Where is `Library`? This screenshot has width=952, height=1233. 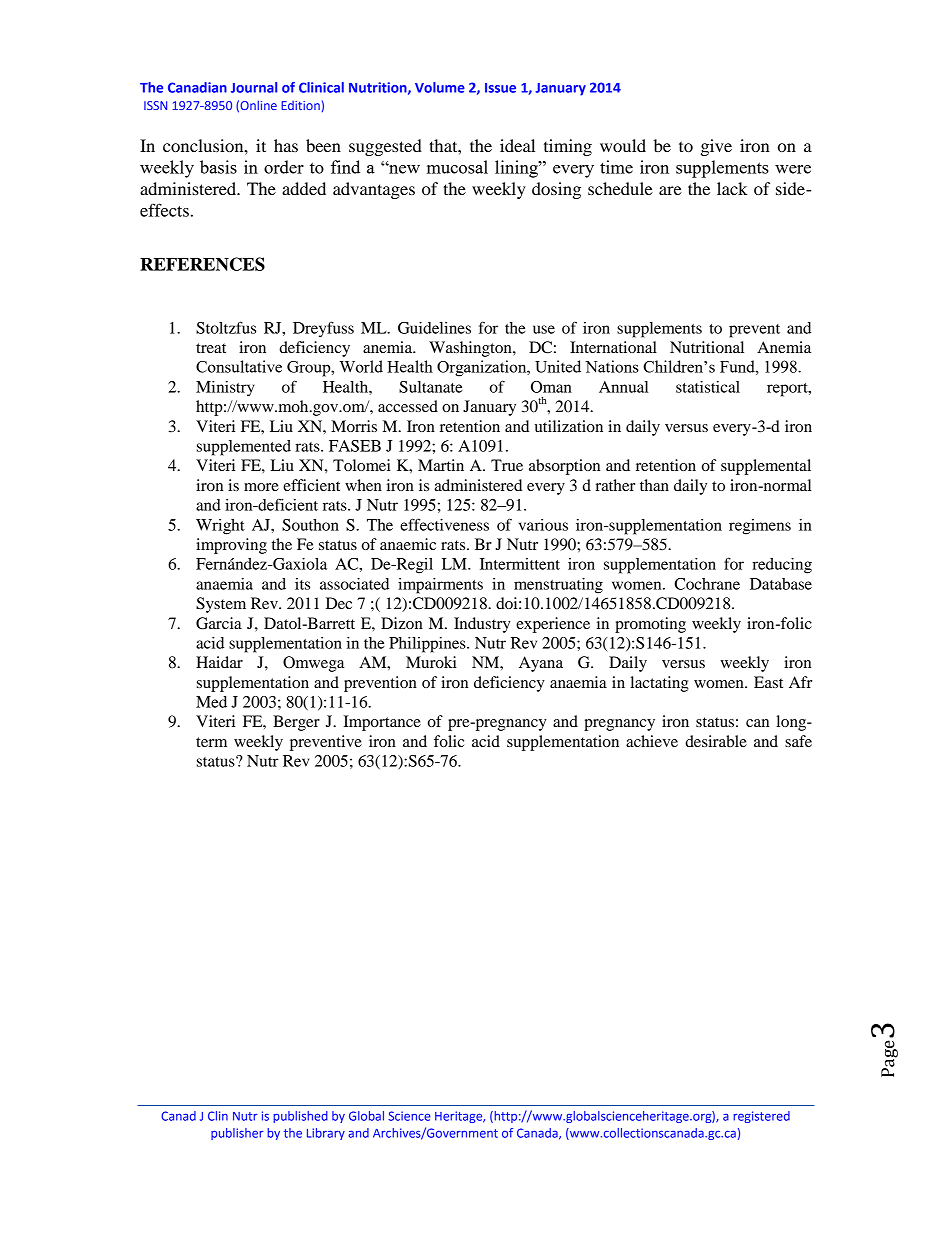
Library is located at coordinates (326, 1134).
